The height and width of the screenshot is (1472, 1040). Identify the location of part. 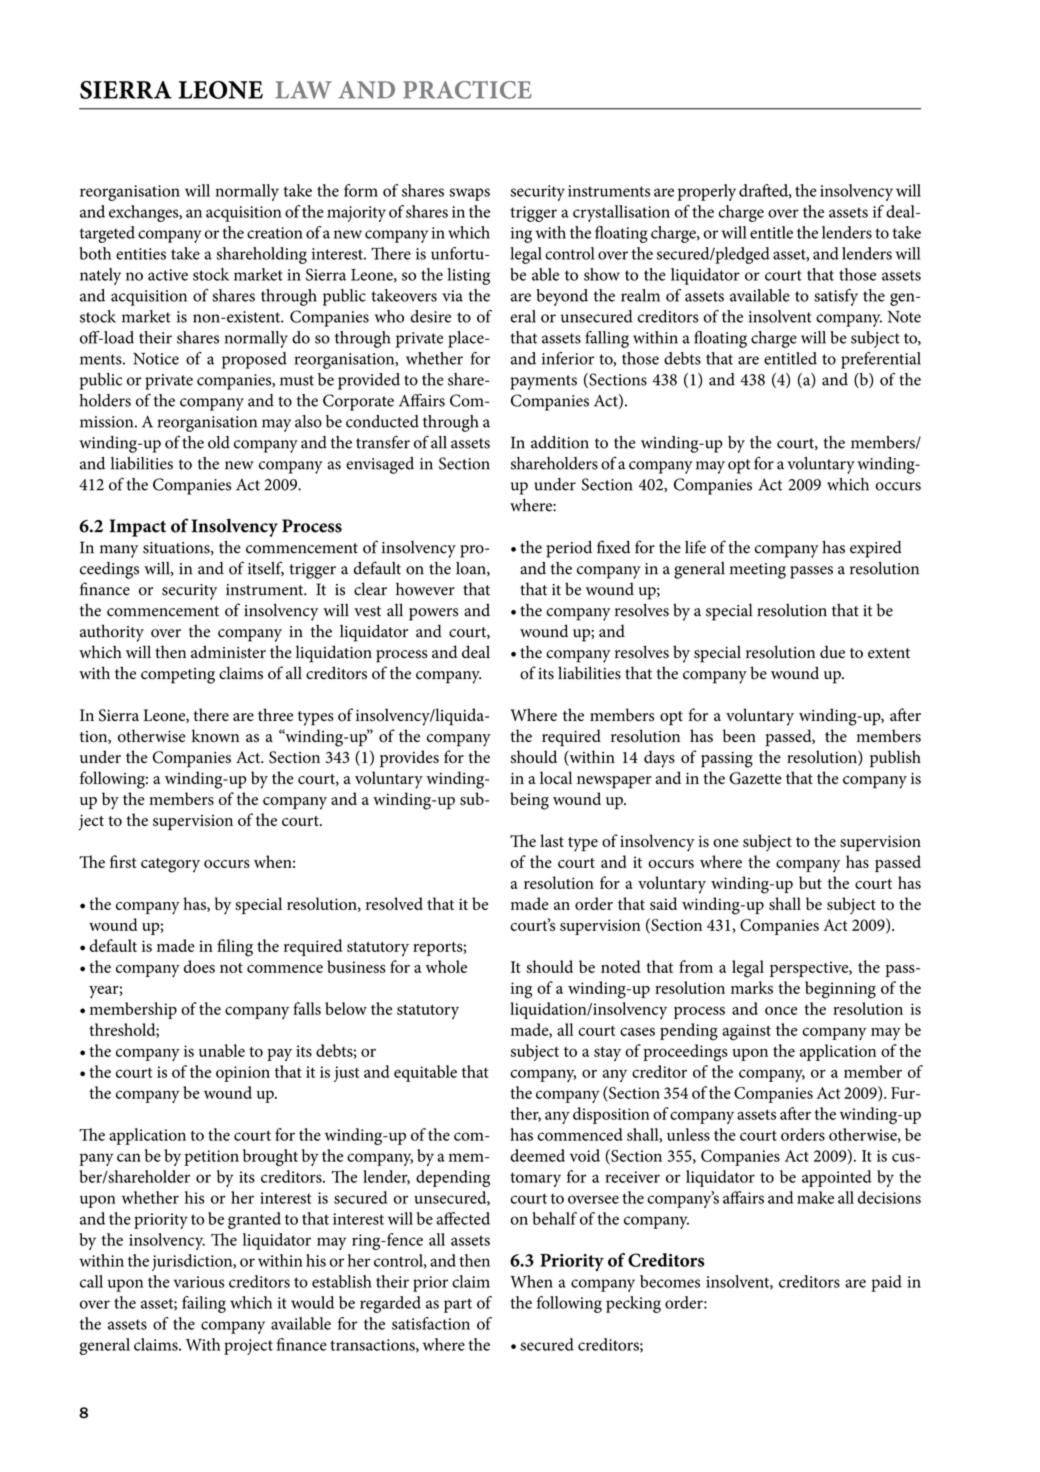
(458, 1305).
